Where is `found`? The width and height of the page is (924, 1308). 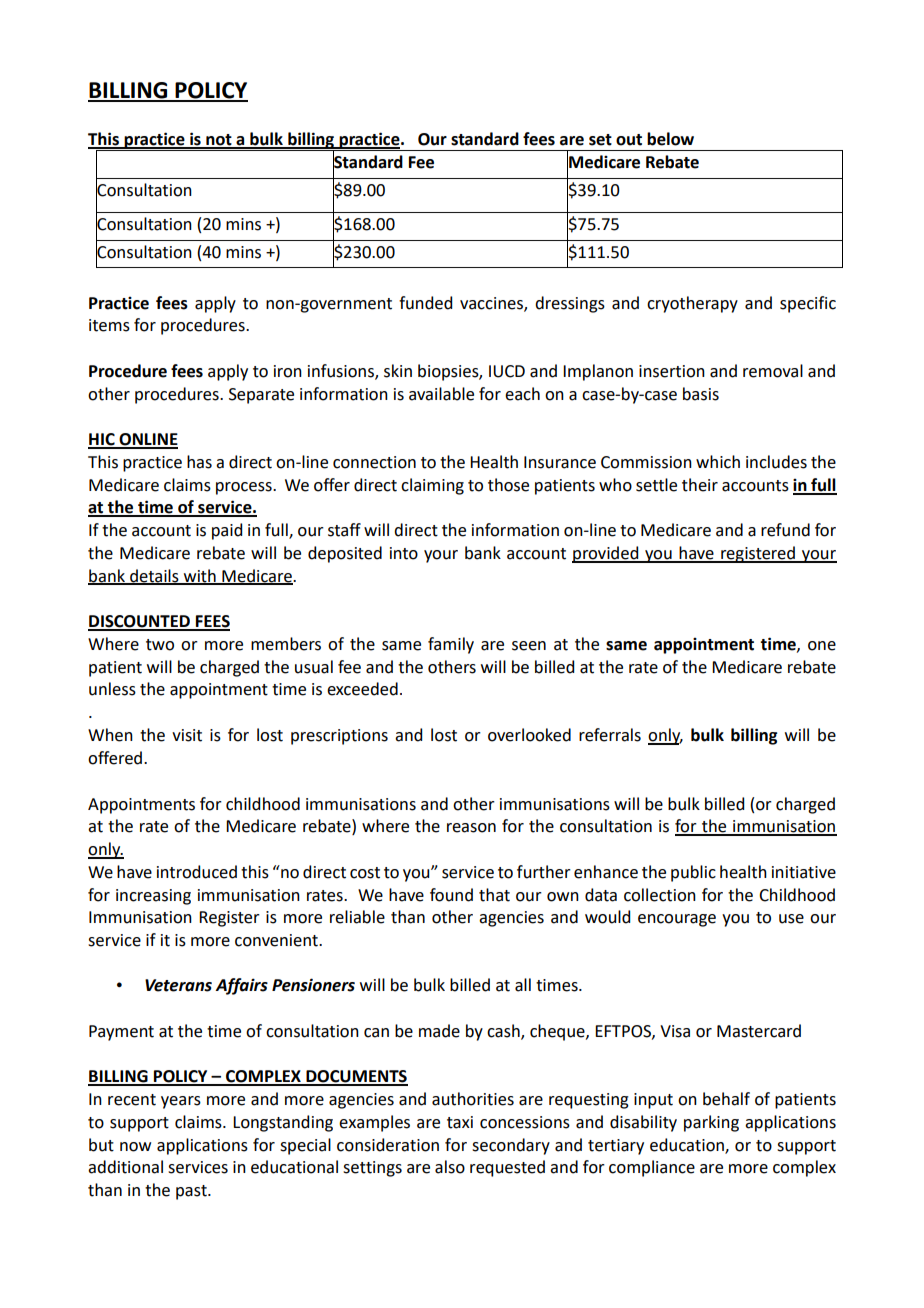 found is located at coordinates (451, 895).
